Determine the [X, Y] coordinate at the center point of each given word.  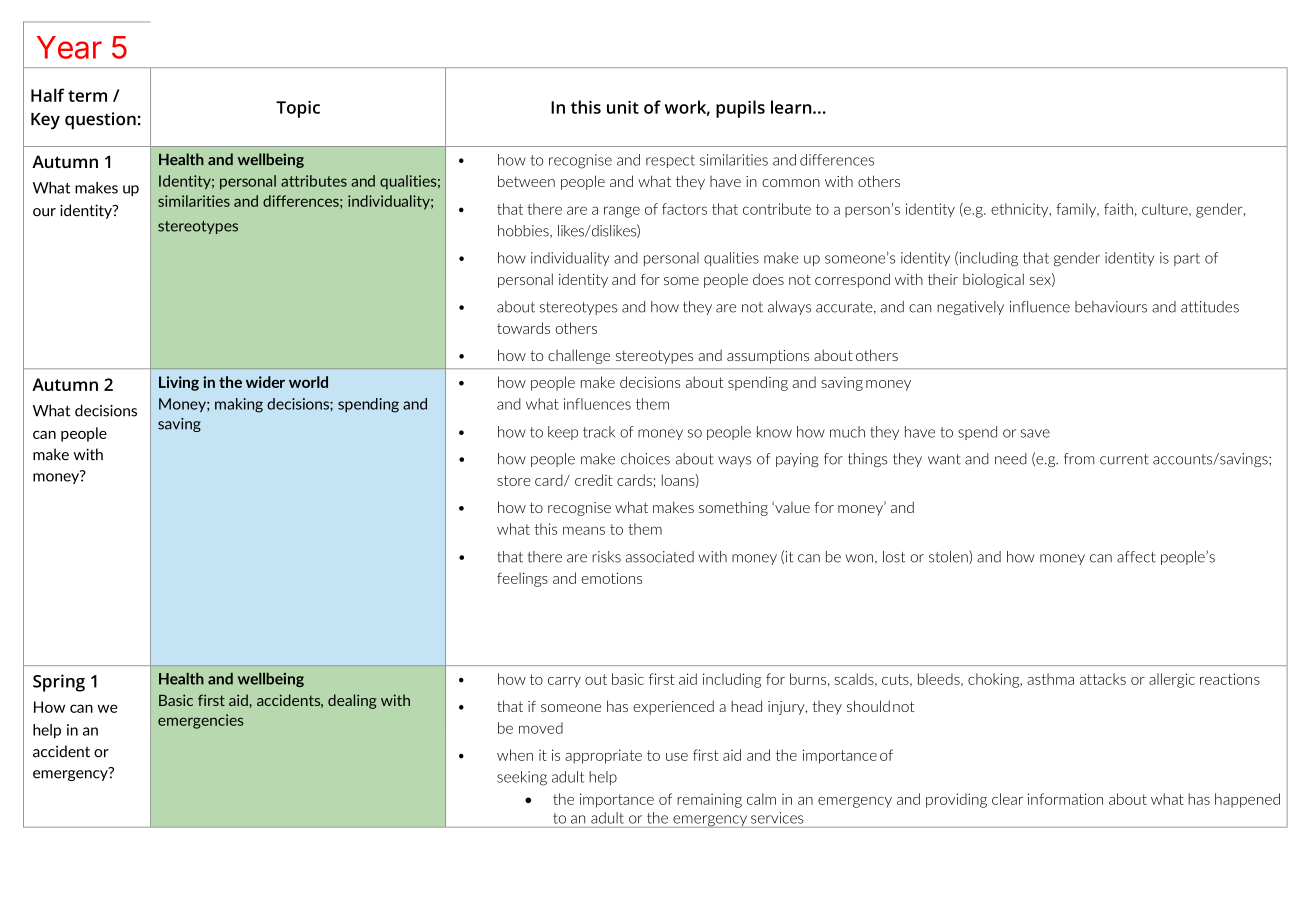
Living [179, 383]
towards [523, 328]
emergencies [201, 721]
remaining [709, 800]
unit [623, 107]
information [1065, 799]
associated [660, 557]
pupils [740, 109]
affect [1136, 557]
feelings [522, 579]
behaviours [1111, 307]
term [87, 96]
